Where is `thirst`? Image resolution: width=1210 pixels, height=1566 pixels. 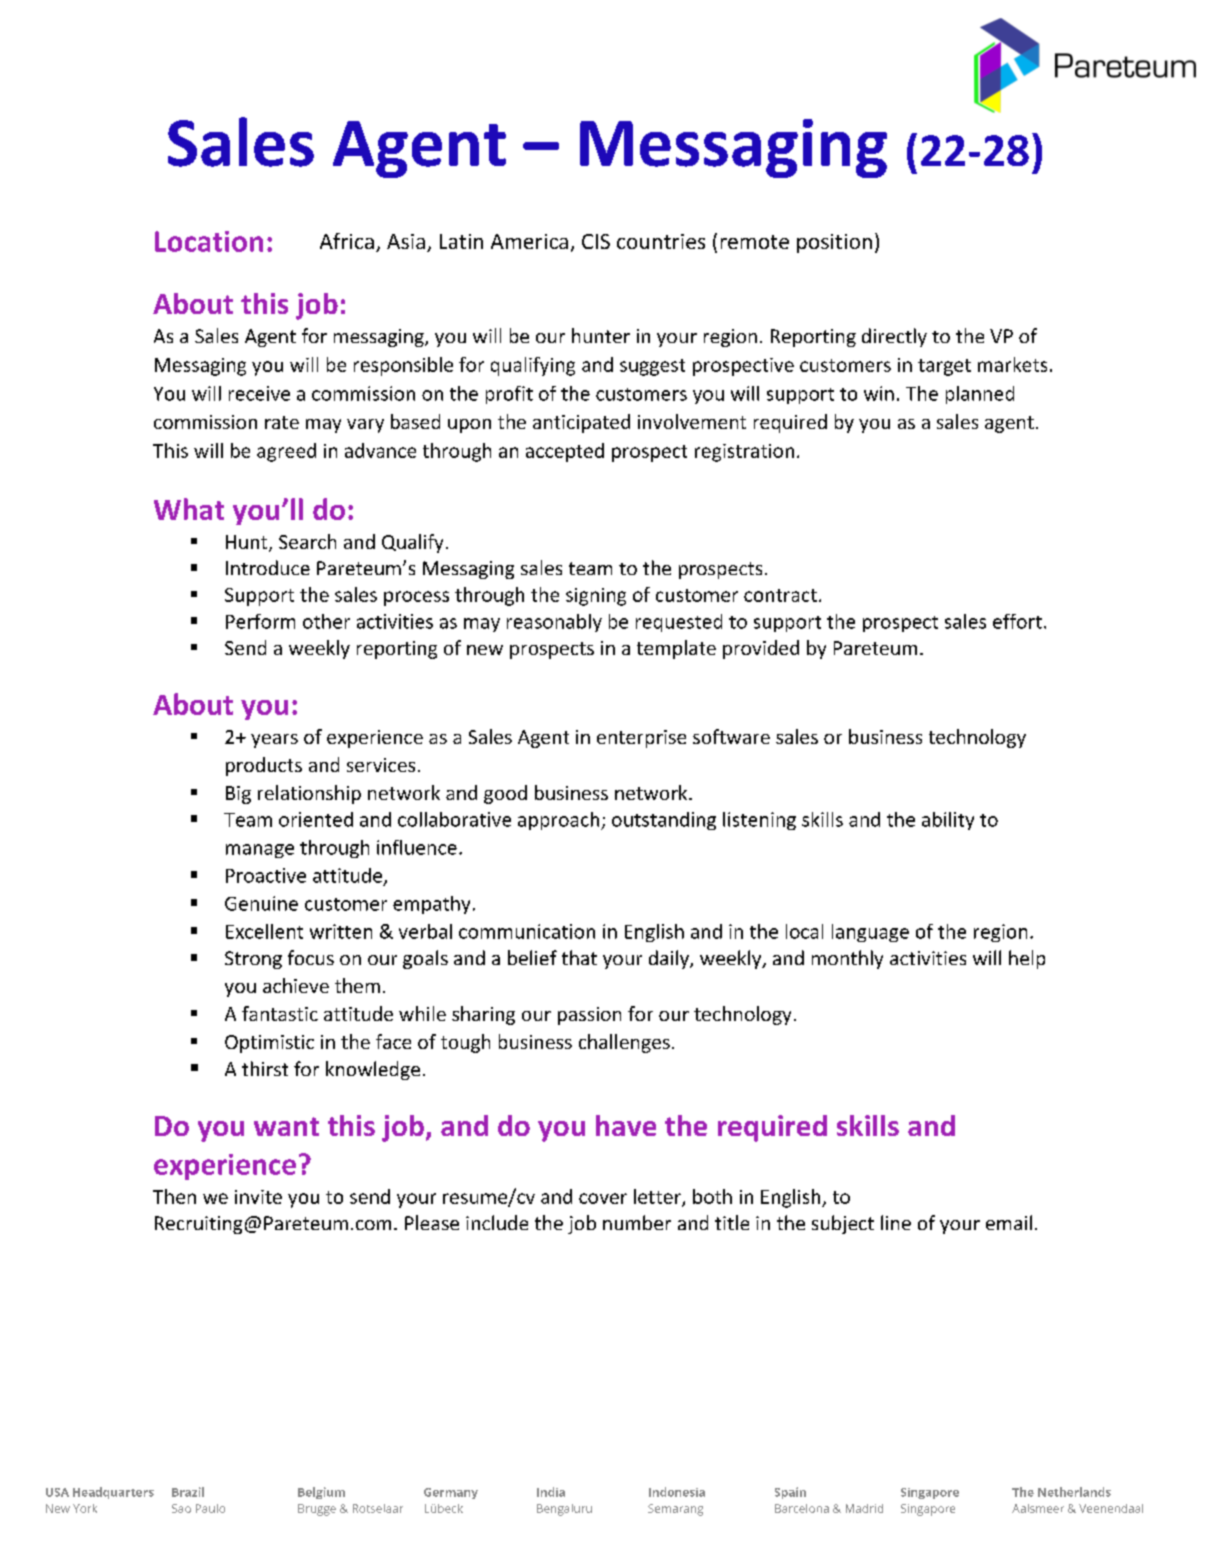 thirst is located at coordinates (265, 1068).
